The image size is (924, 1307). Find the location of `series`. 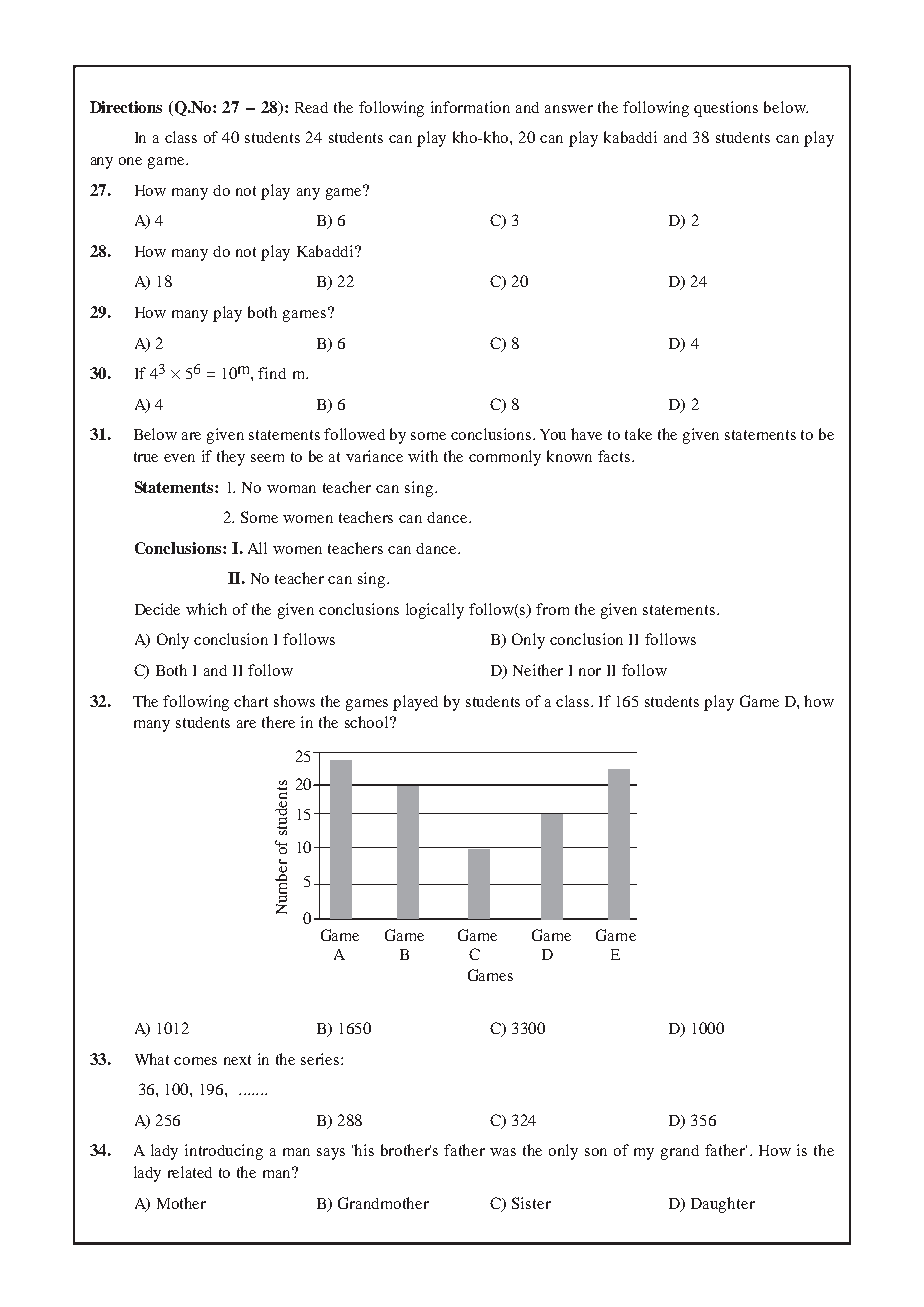

series is located at coordinates (321, 1059).
